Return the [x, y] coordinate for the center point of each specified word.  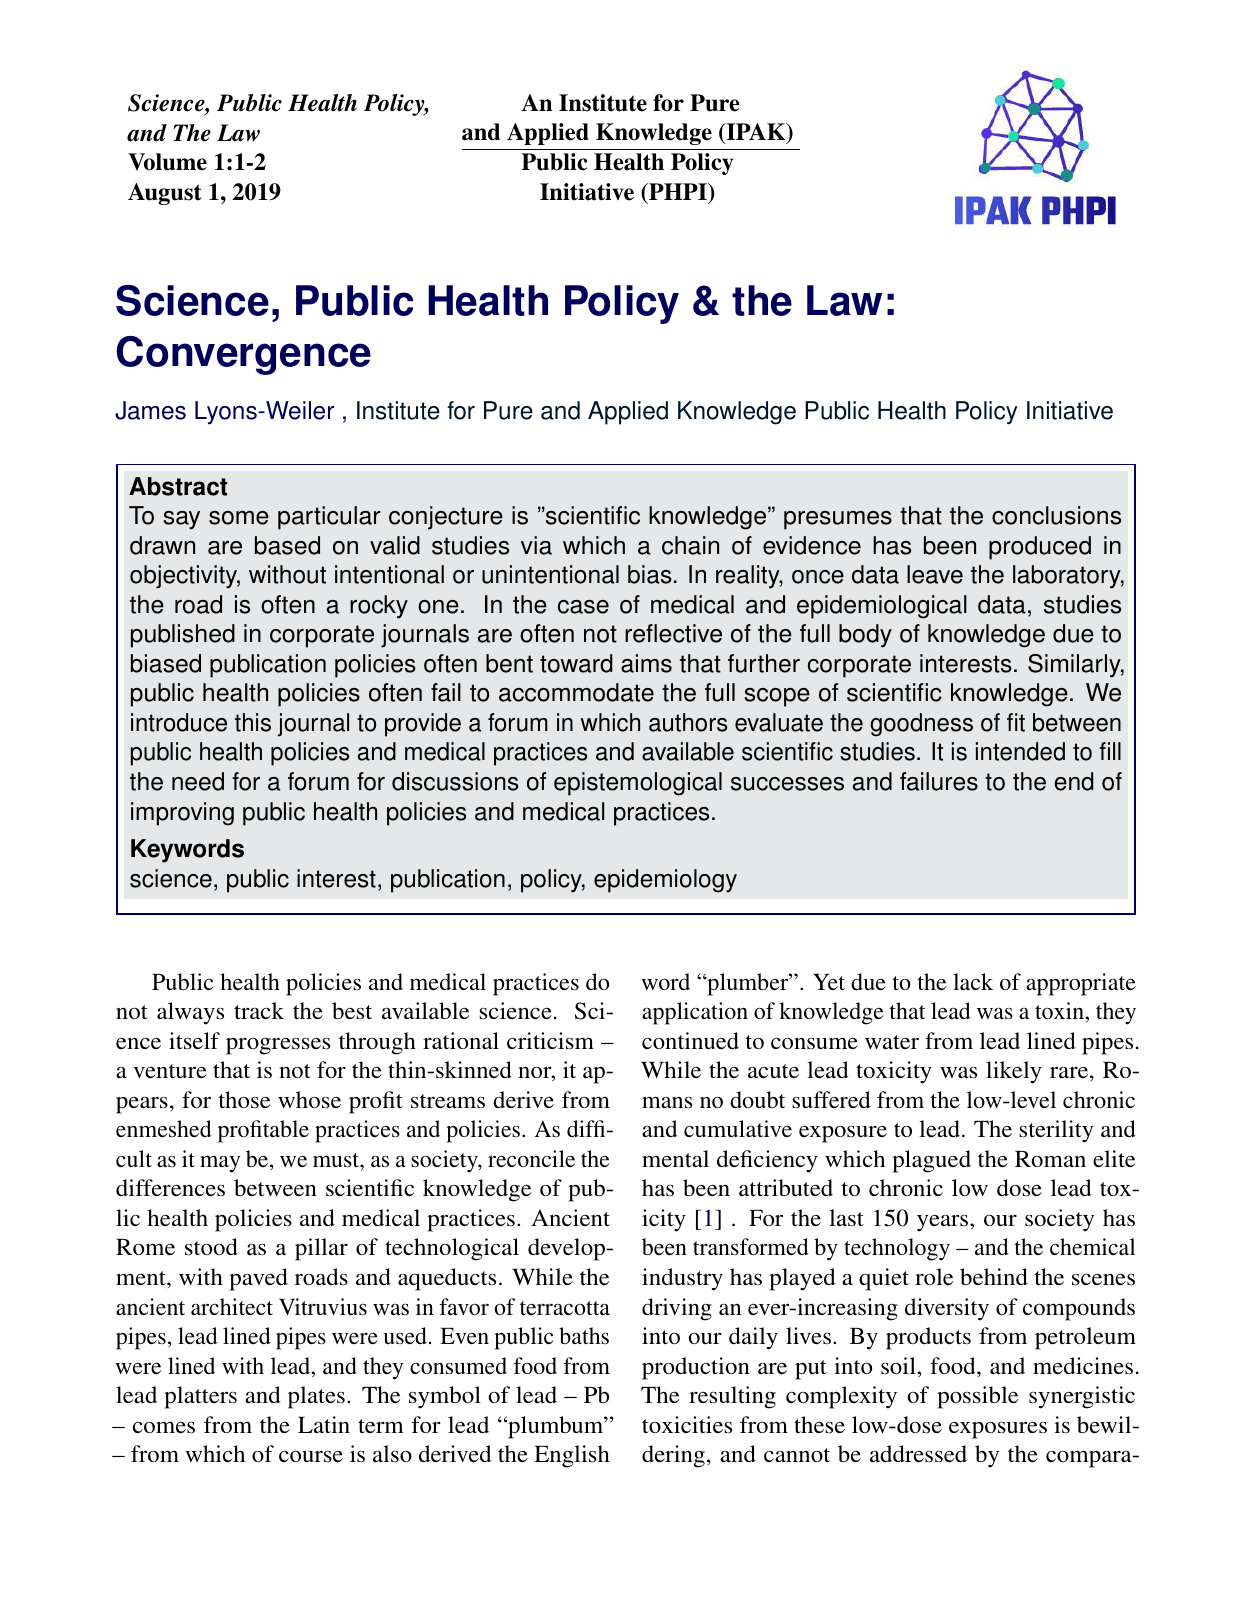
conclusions [1056, 515]
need [198, 781]
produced [1040, 548]
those [244, 1099]
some [239, 518]
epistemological [638, 784]
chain [690, 545]
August [165, 194]
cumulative [738, 1128]
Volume [167, 162]
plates [316, 1397]
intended [1020, 751]
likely [1014, 1072]
